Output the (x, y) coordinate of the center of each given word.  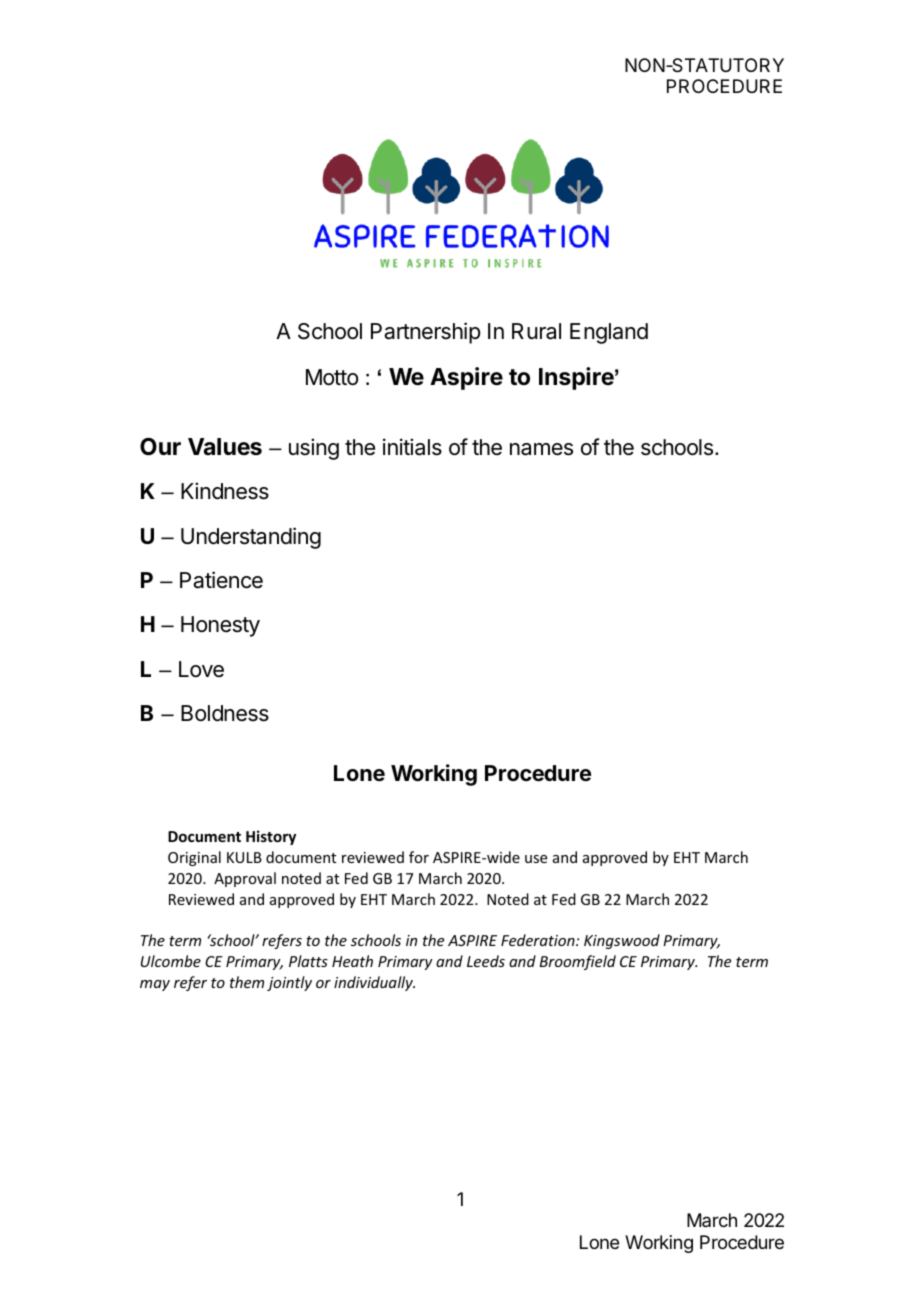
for (419, 857)
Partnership (425, 333)
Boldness (225, 713)
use (536, 859)
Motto (332, 377)
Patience (221, 580)
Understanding (251, 538)
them (247, 982)
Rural (536, 331)
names (541, 449)
